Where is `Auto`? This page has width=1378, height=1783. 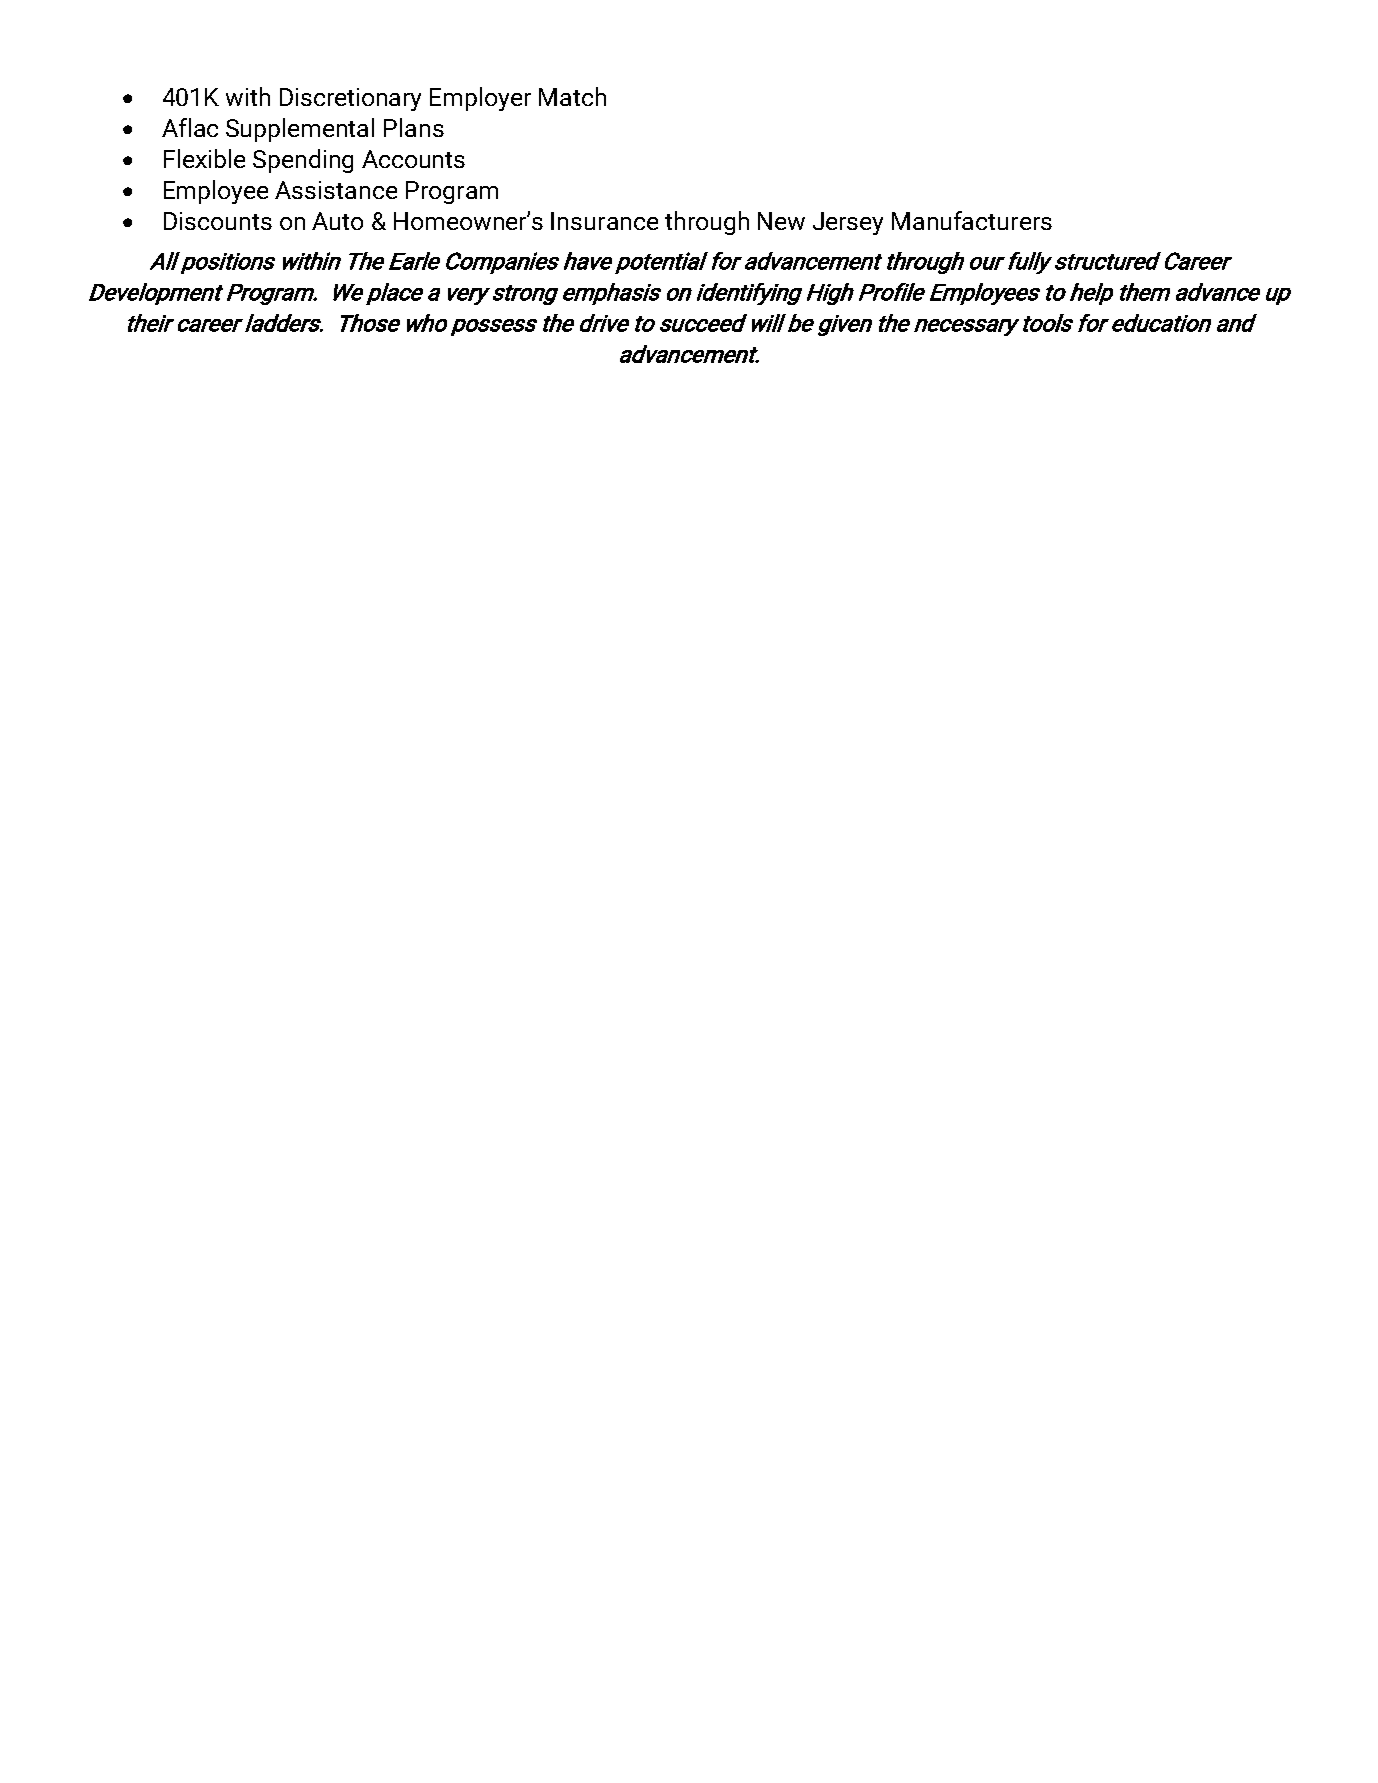
Auto is located at coordinates (337, 221).
